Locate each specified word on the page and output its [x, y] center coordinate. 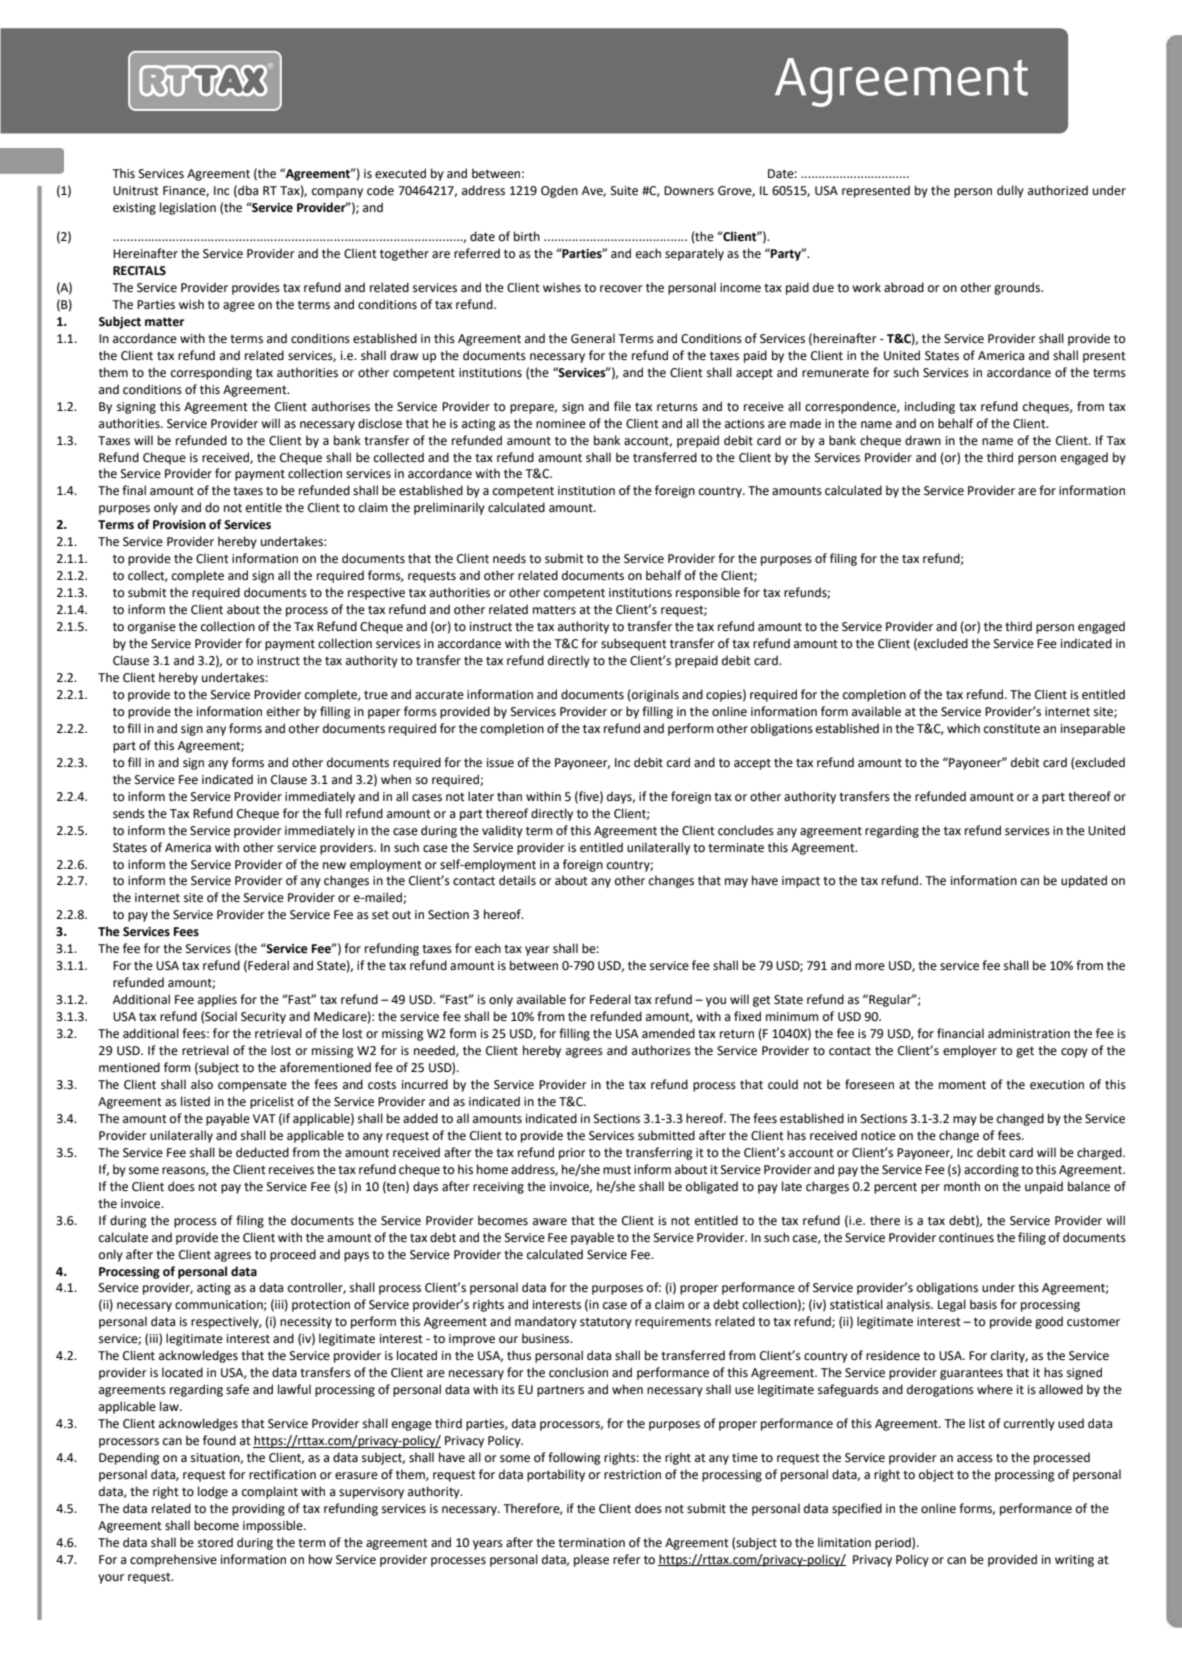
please [591, 1560]
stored [215, 1542]
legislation [188, 208]
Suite [624, 191]
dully [1010, 191]
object [936, 1475]
